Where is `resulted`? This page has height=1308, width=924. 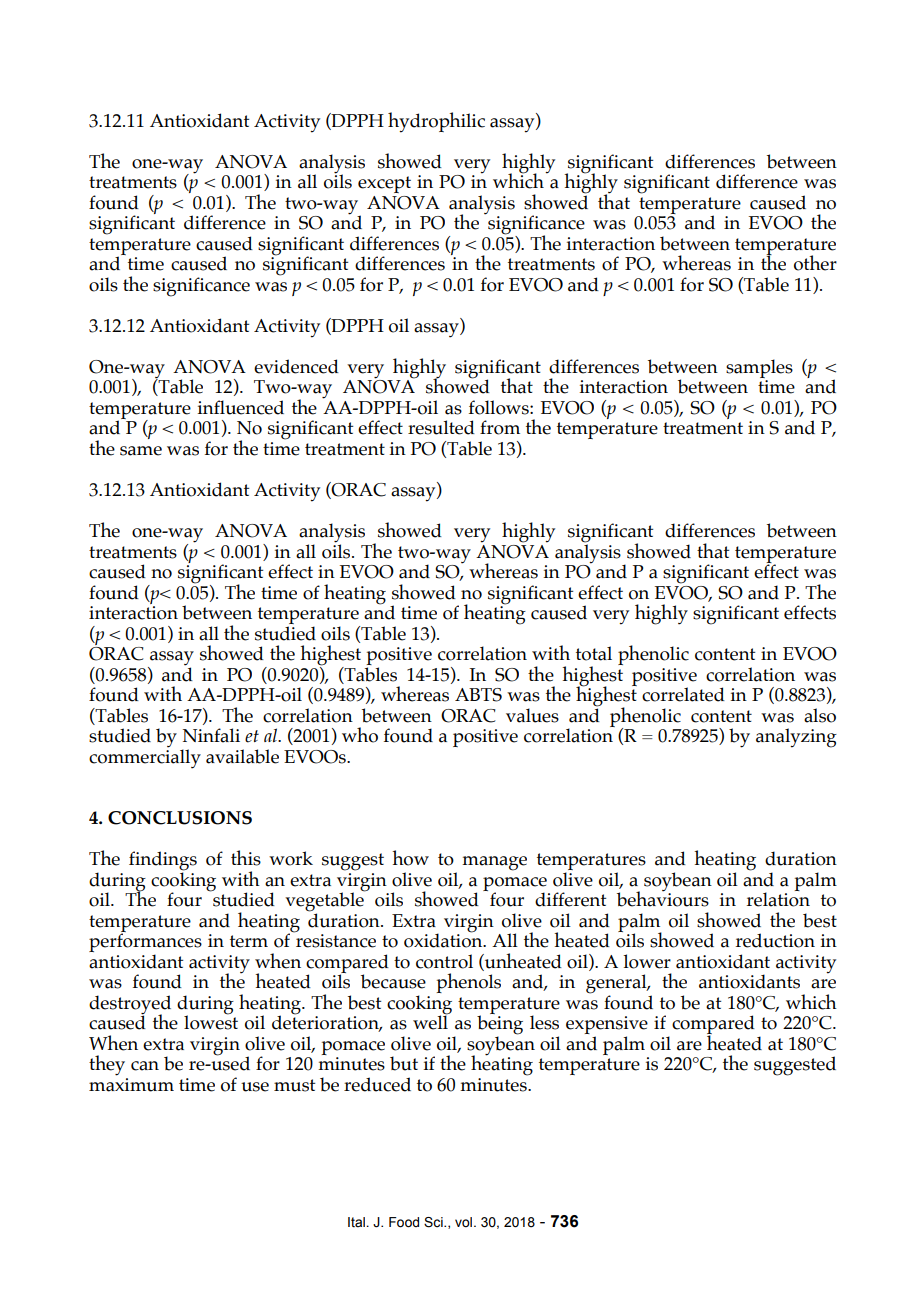 resulted is located at coordinates (441, 427).
